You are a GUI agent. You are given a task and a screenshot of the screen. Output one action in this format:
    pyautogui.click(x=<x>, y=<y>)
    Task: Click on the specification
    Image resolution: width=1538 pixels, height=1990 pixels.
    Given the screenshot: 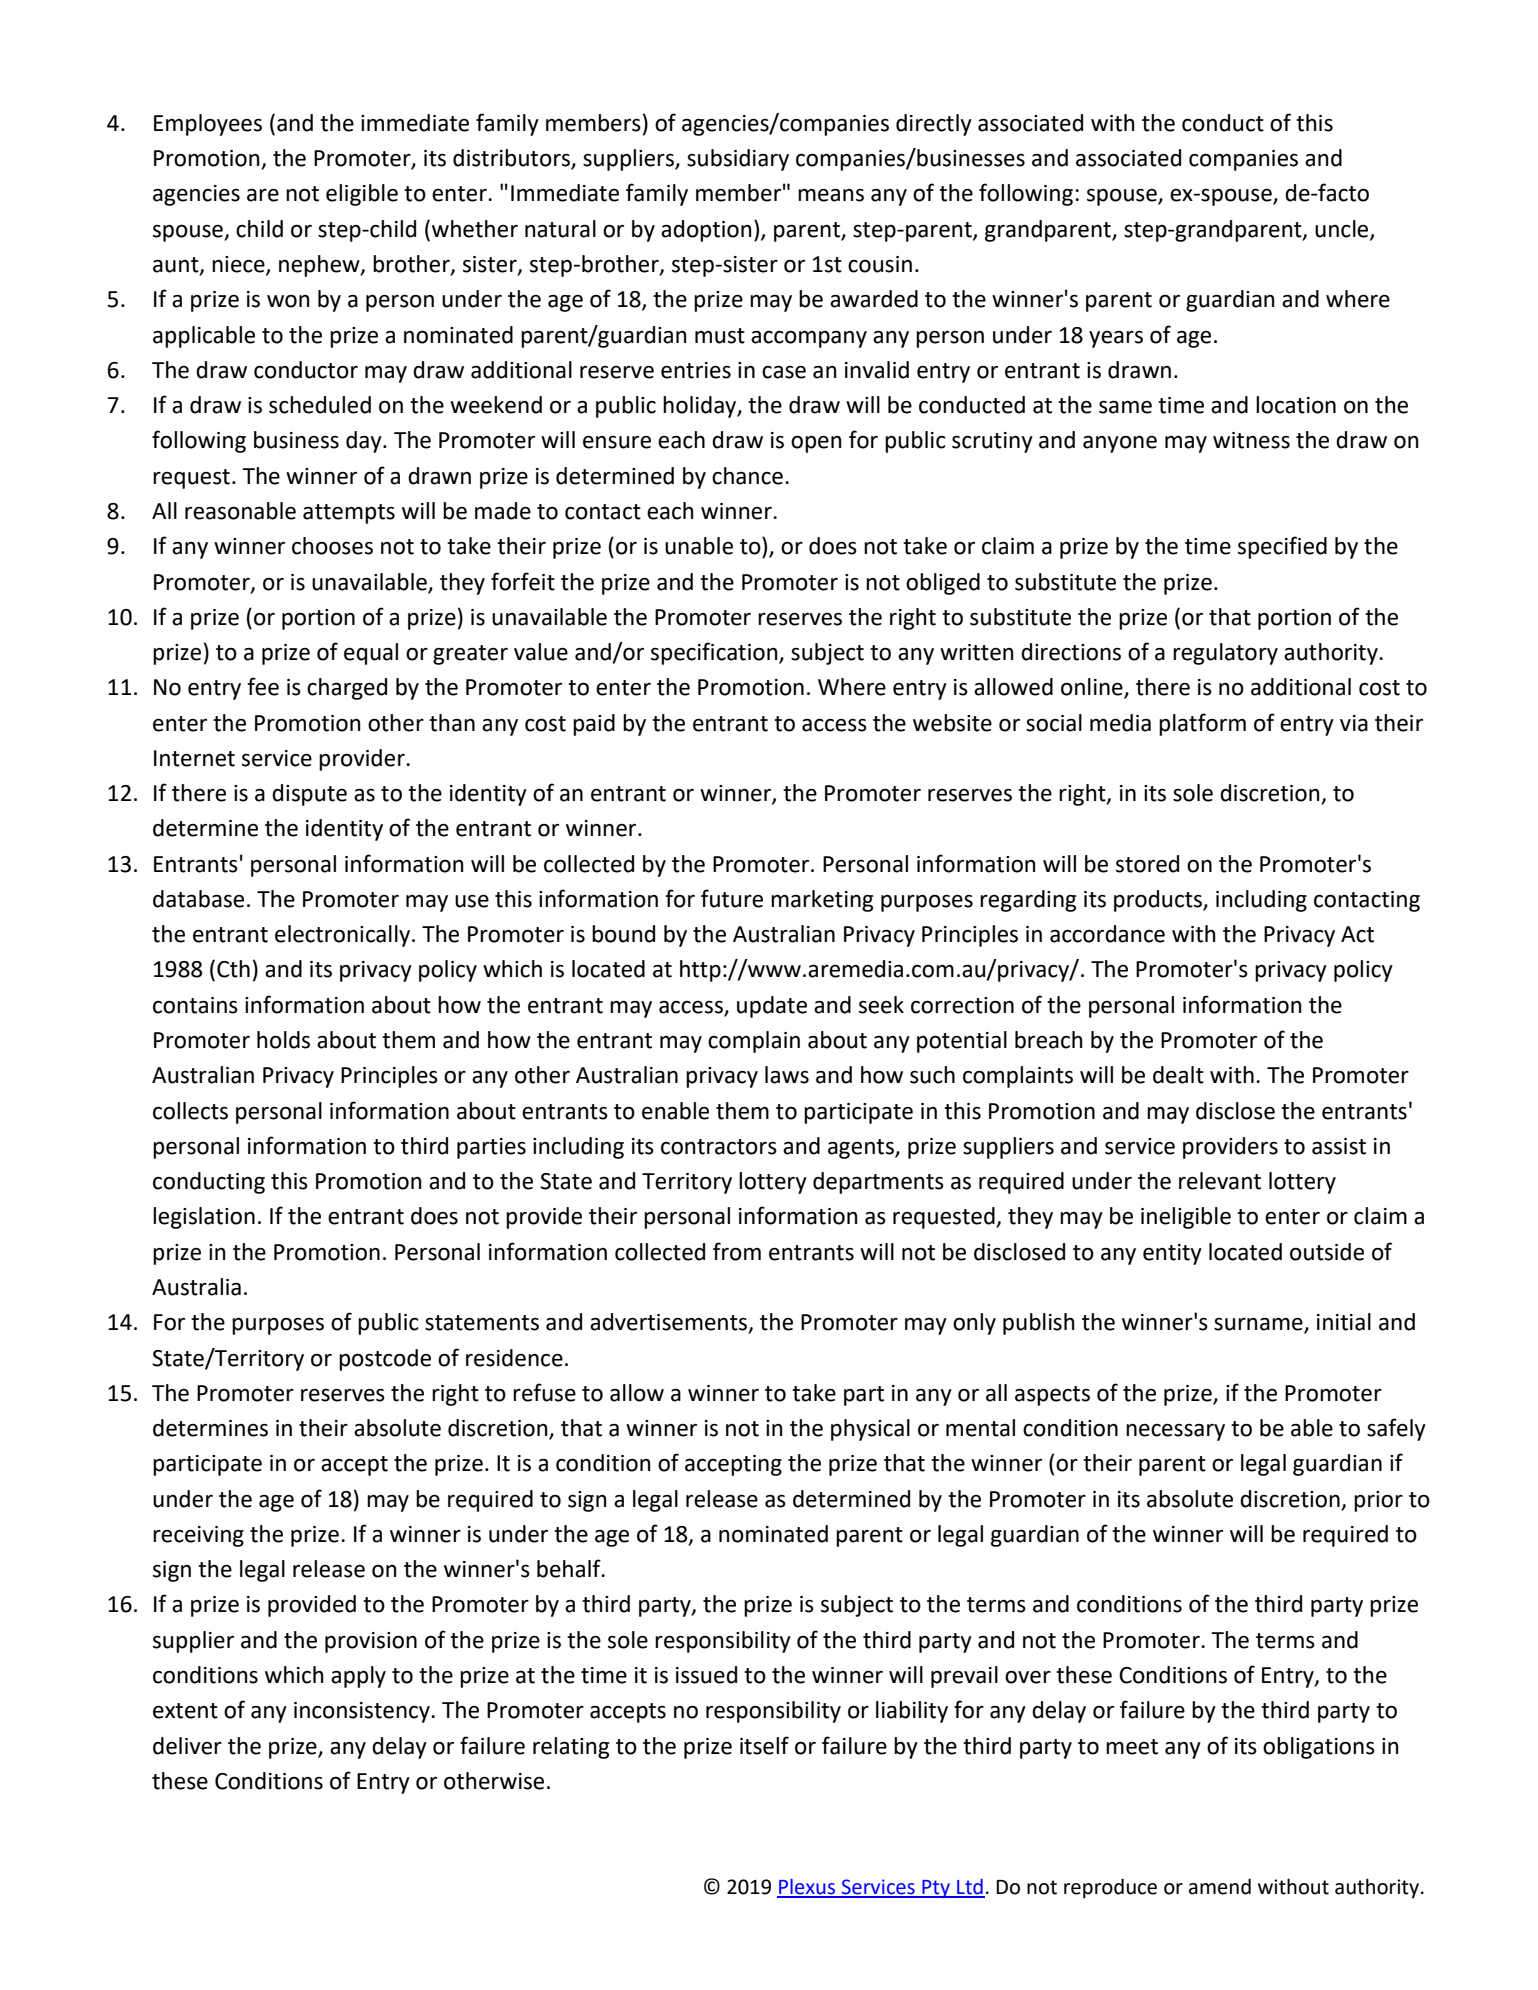 What is the action you would take?
    pyautogui.click(x=715, y=653)
